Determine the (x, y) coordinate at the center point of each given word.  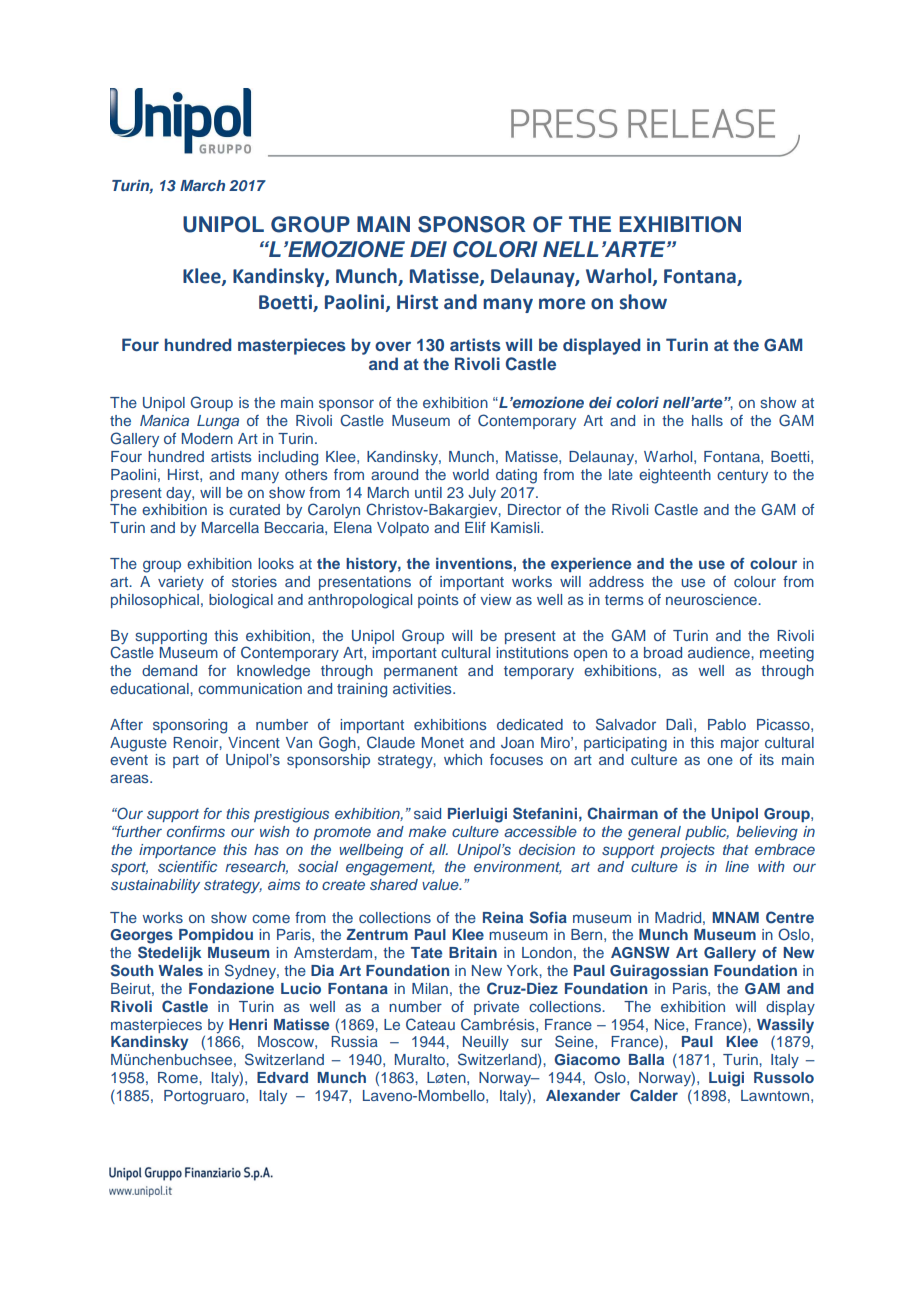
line (737, 866)
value (441, 884)
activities (423, 688)
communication (250, 688)
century (742, 477)
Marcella (230, 527)
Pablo (727, 724)
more (562, 304)
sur (531, 1042)
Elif (475, 527)
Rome (179, 1077)
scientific (187, 866)
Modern (207, 438)
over (393, 346)
